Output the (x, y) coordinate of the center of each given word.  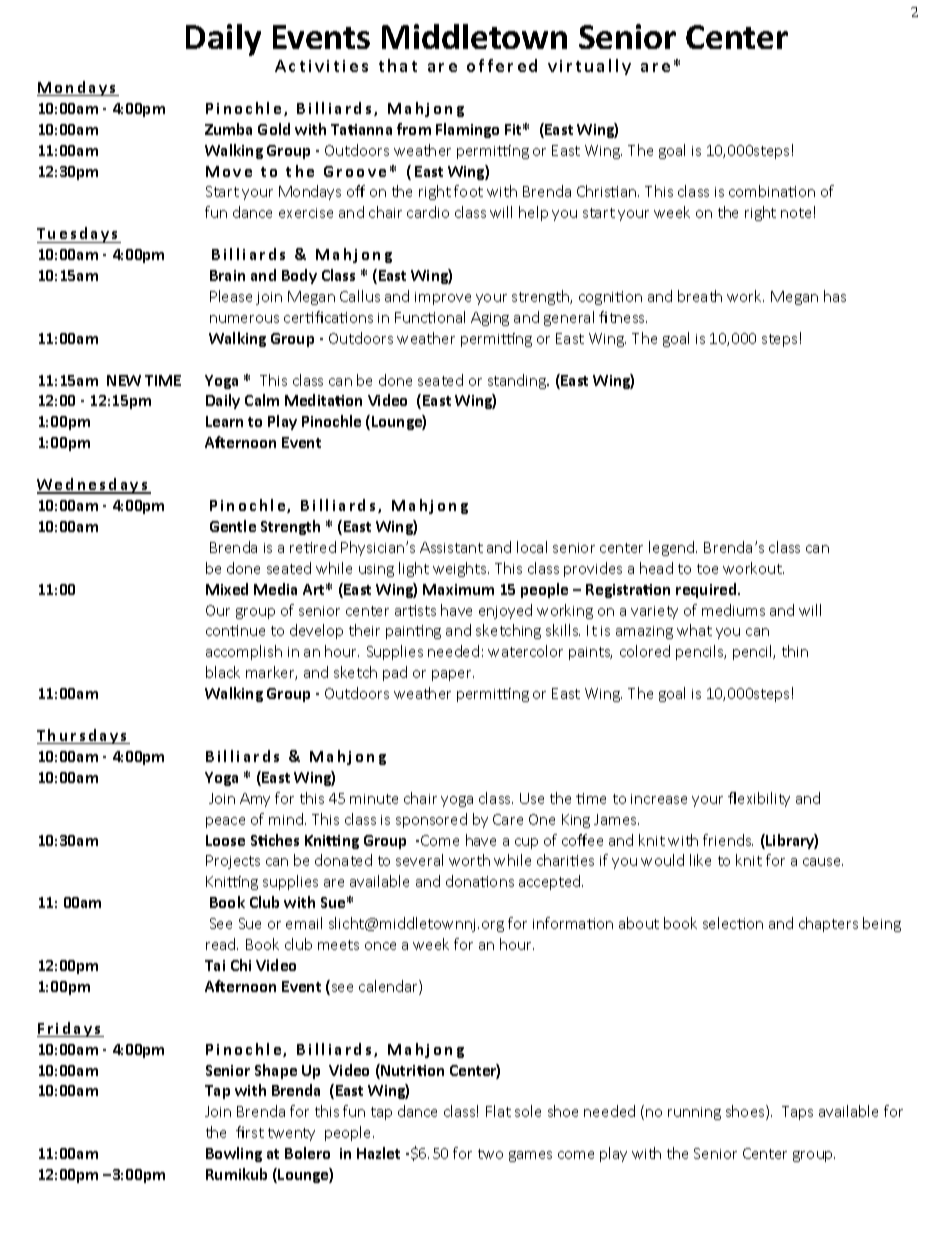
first (250, 1132)
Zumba (228, 129)
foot (468, 191)
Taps (797, 1113)
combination (772, 191)
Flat (498, 1111)
